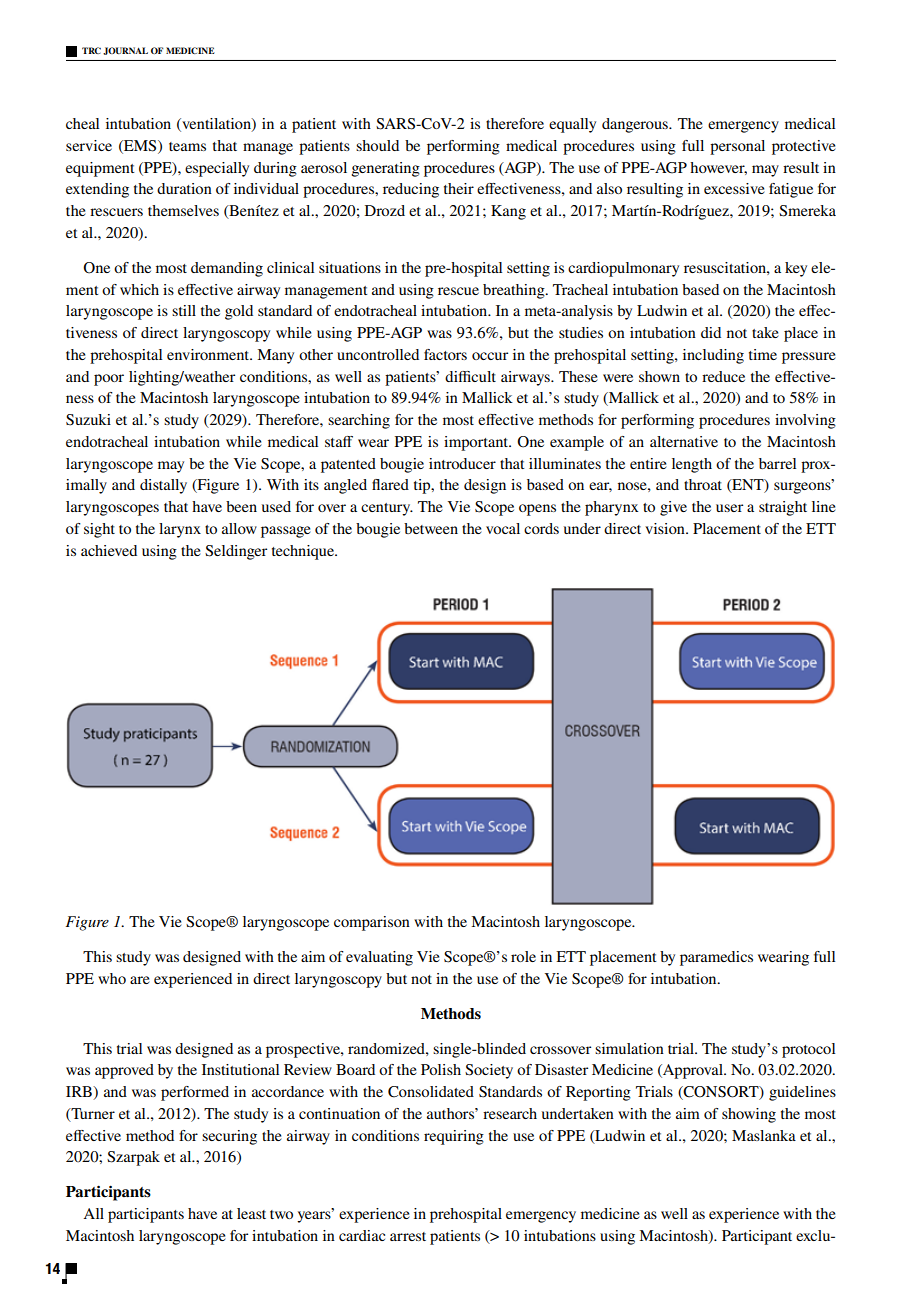 The height and width of the document is (1308, 924). Describe the element at coordinates (125, 51) in the document. I see `JOURNAL` at that location.
